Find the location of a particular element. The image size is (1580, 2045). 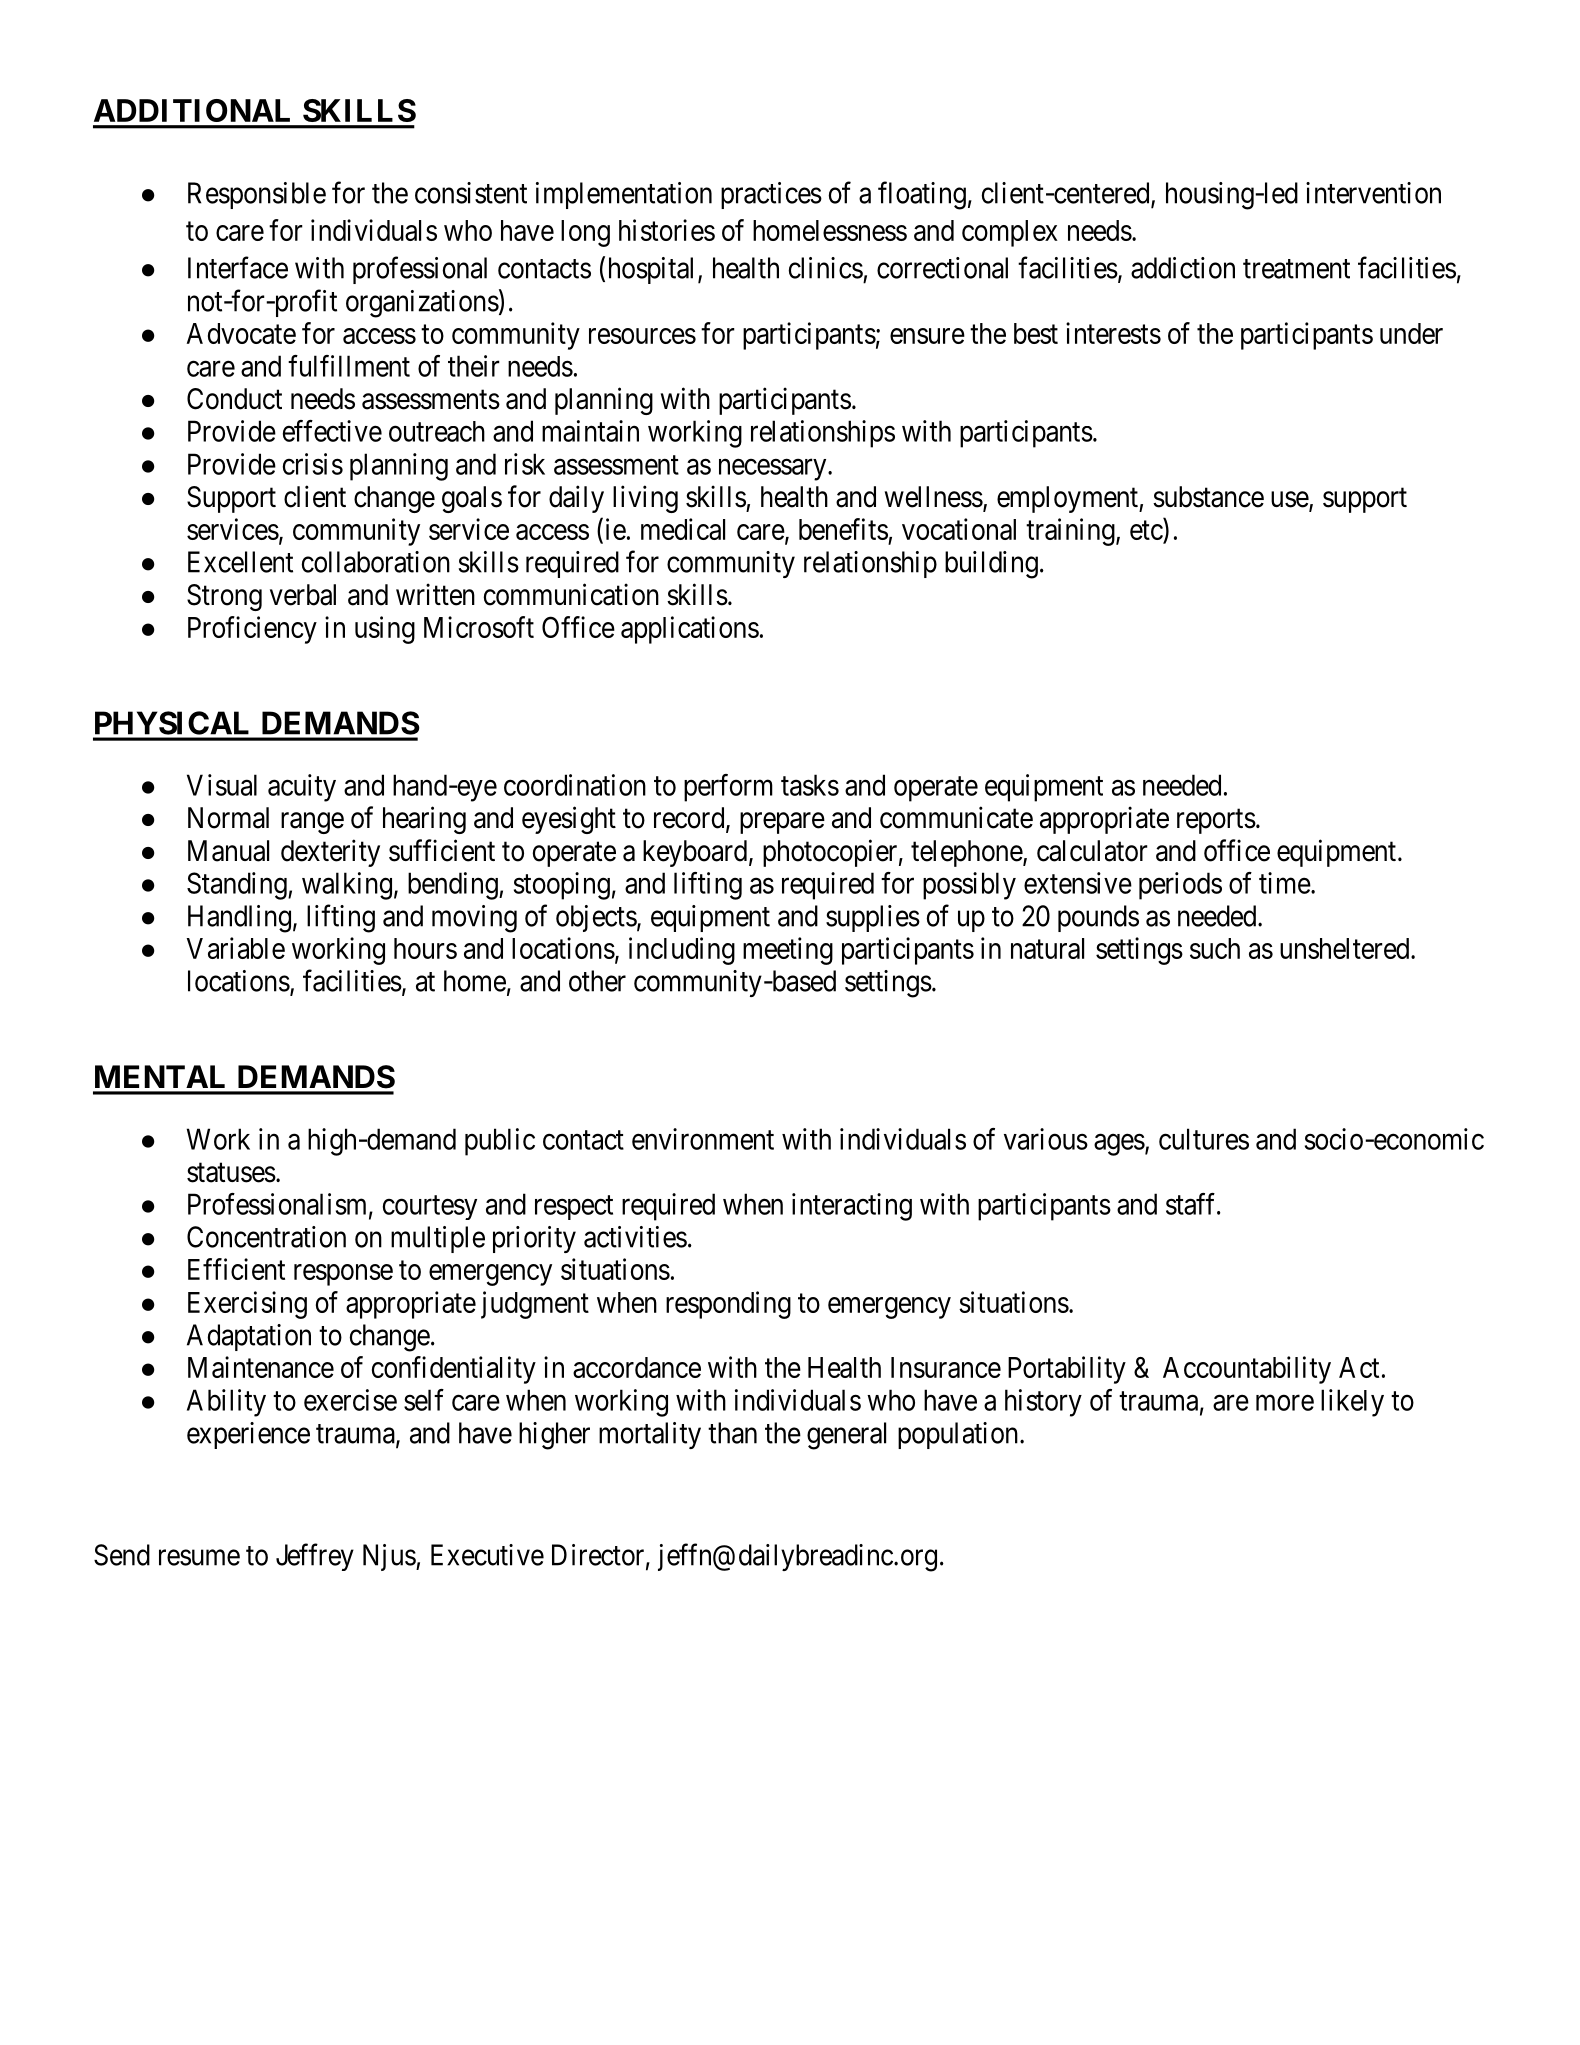

Interface is located at coordinates (238, 267).
